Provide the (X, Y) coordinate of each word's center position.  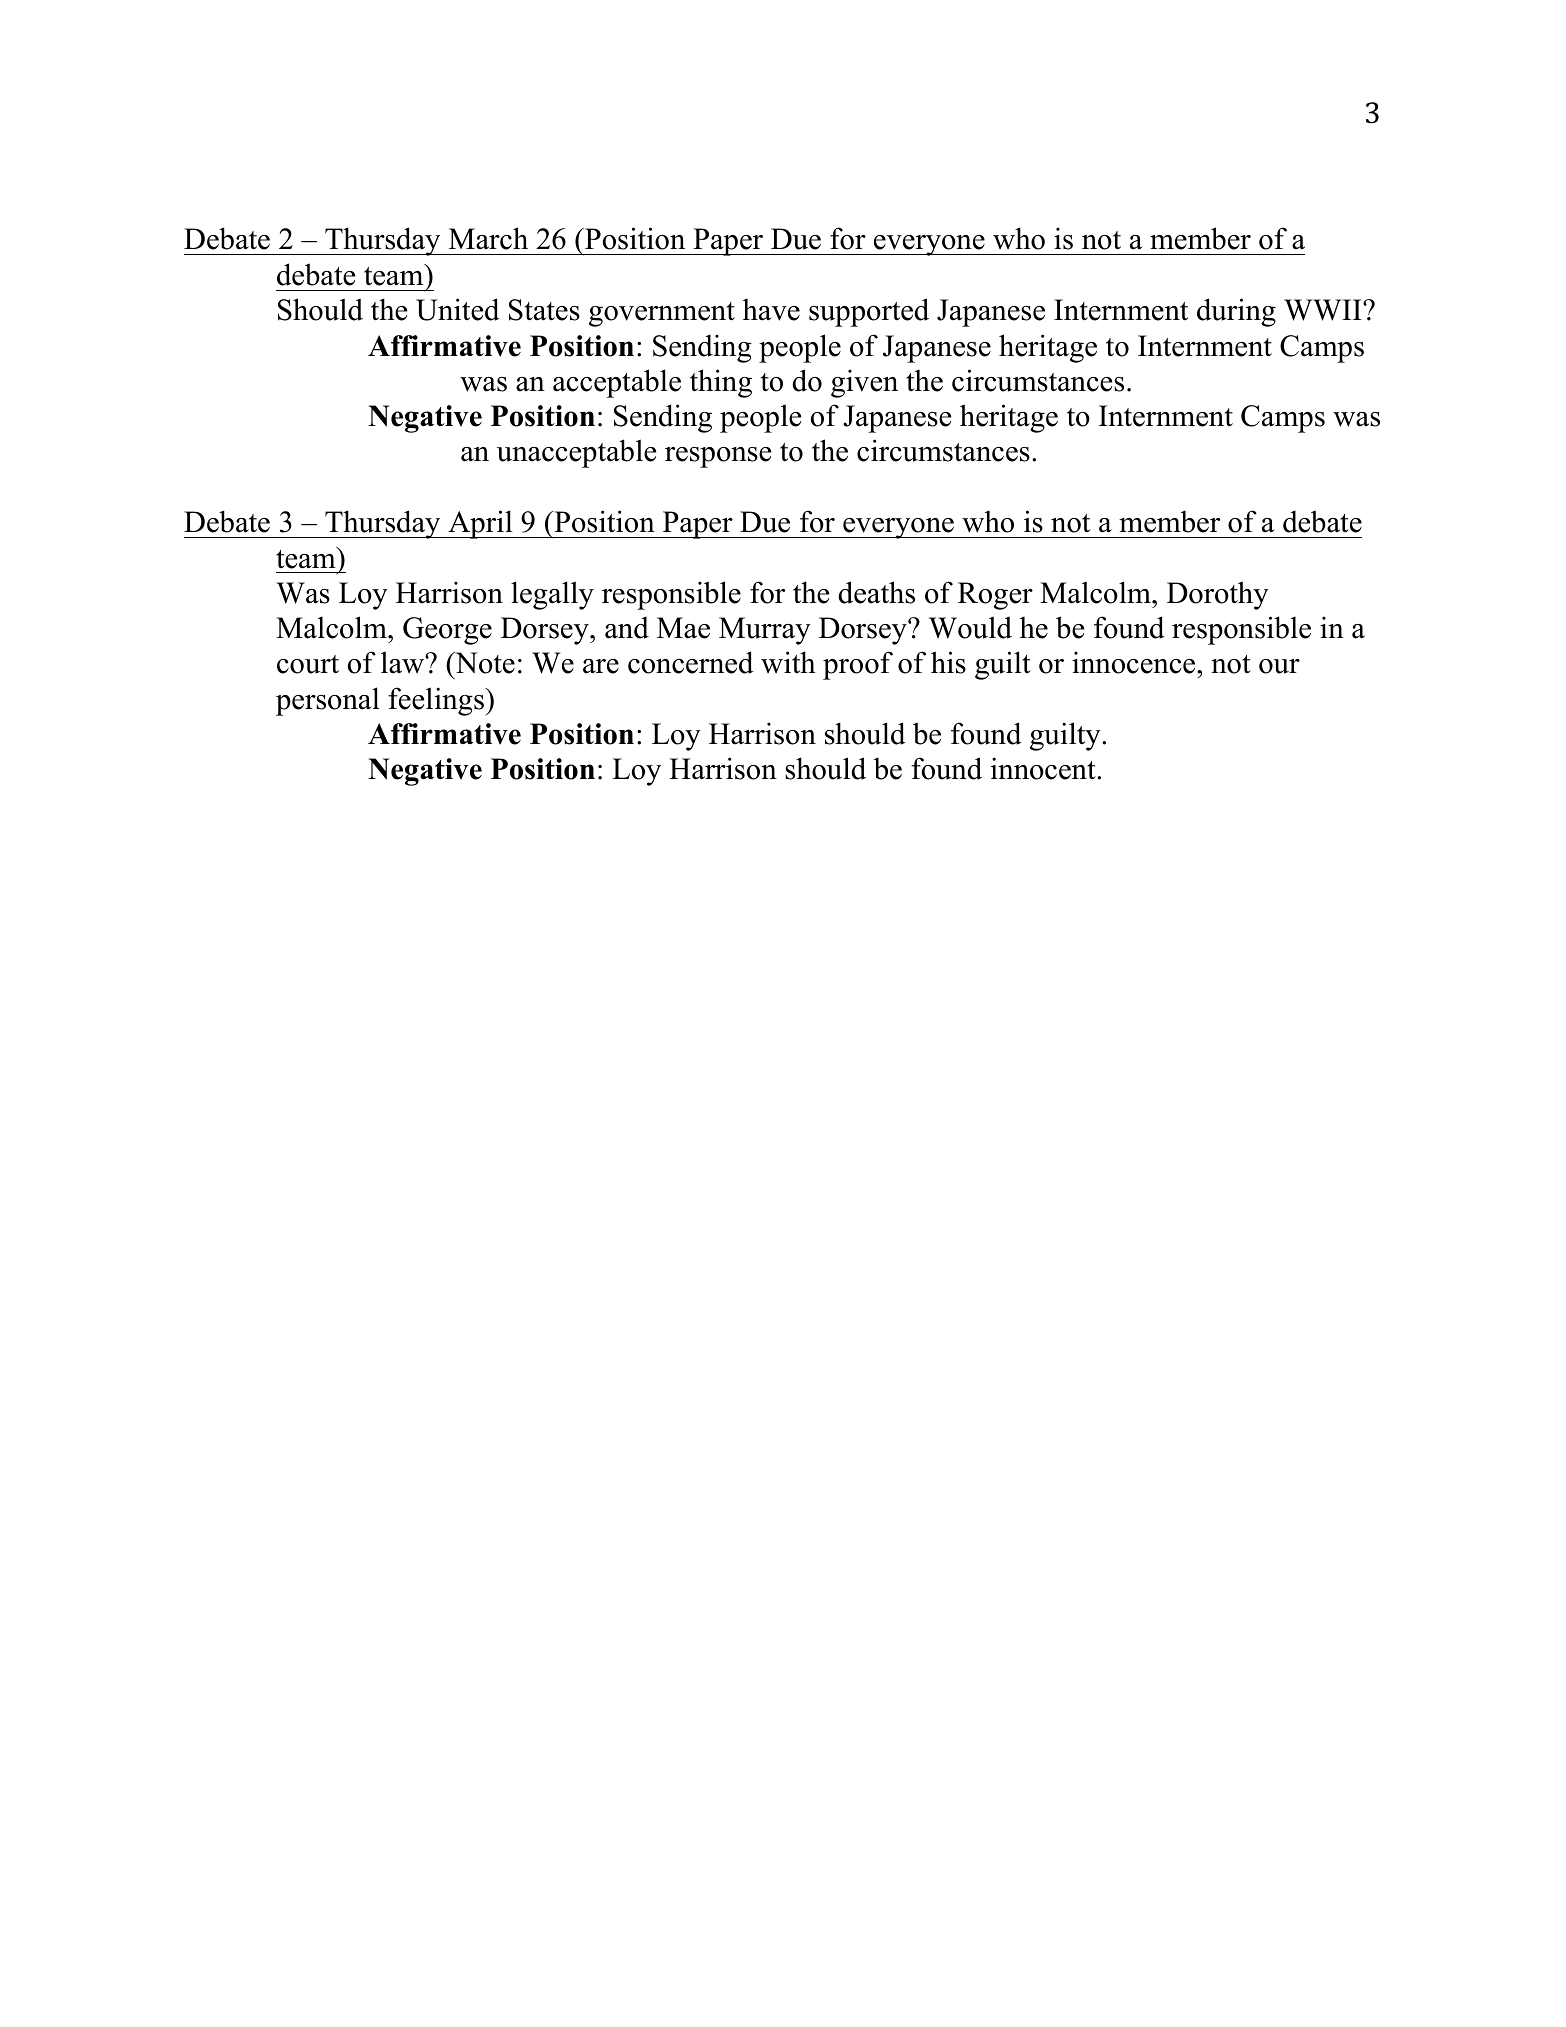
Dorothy (1218, 595)
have (771, 309)
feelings (437, 701)
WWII (1324, 310)
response (718, 457)
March (488, 238)
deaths (876, 592)
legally (552, 595)
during (1236, 312)
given (864, 383)
